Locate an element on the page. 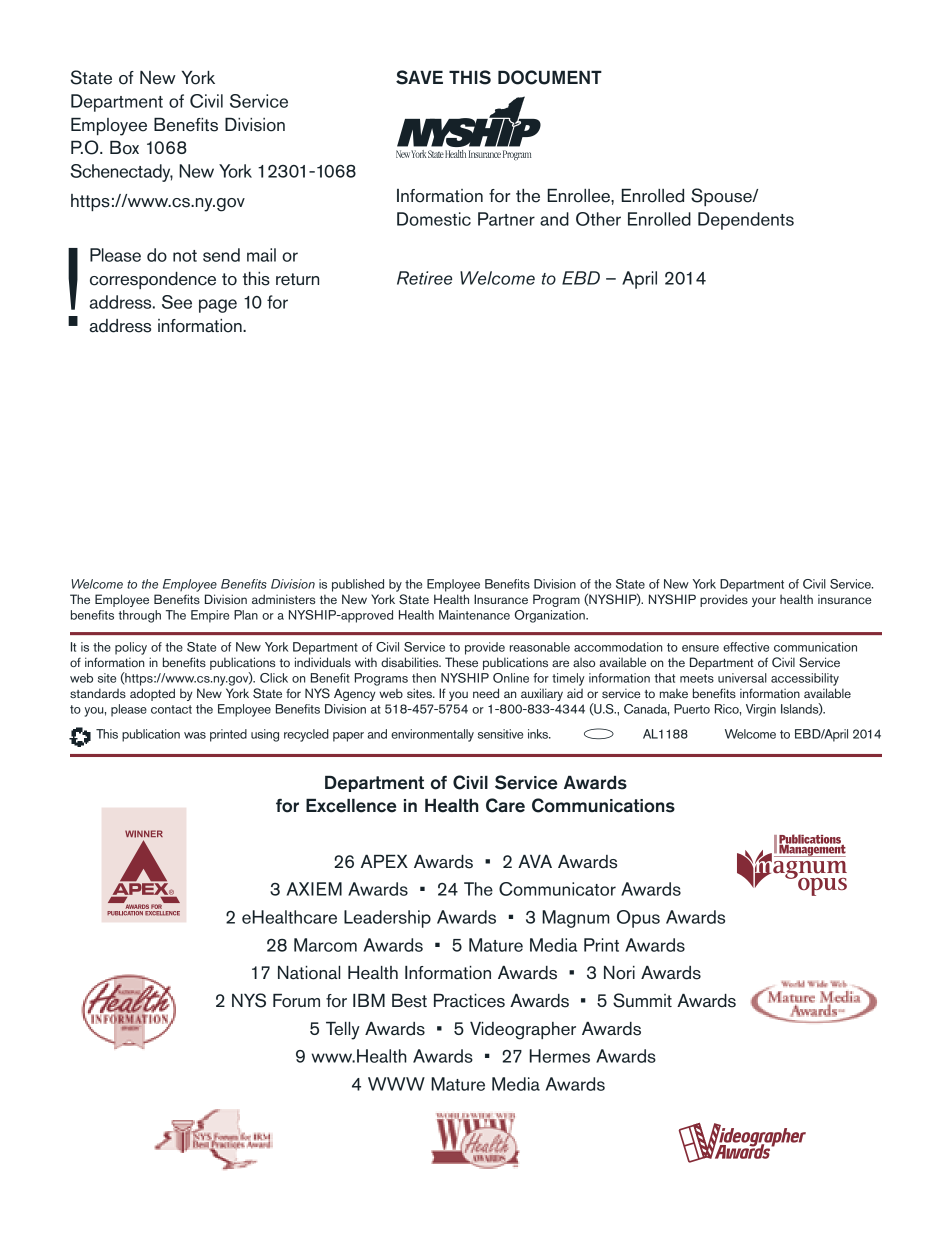 This document has height=1233, width=952. your is located at coordinates (764, 602).
